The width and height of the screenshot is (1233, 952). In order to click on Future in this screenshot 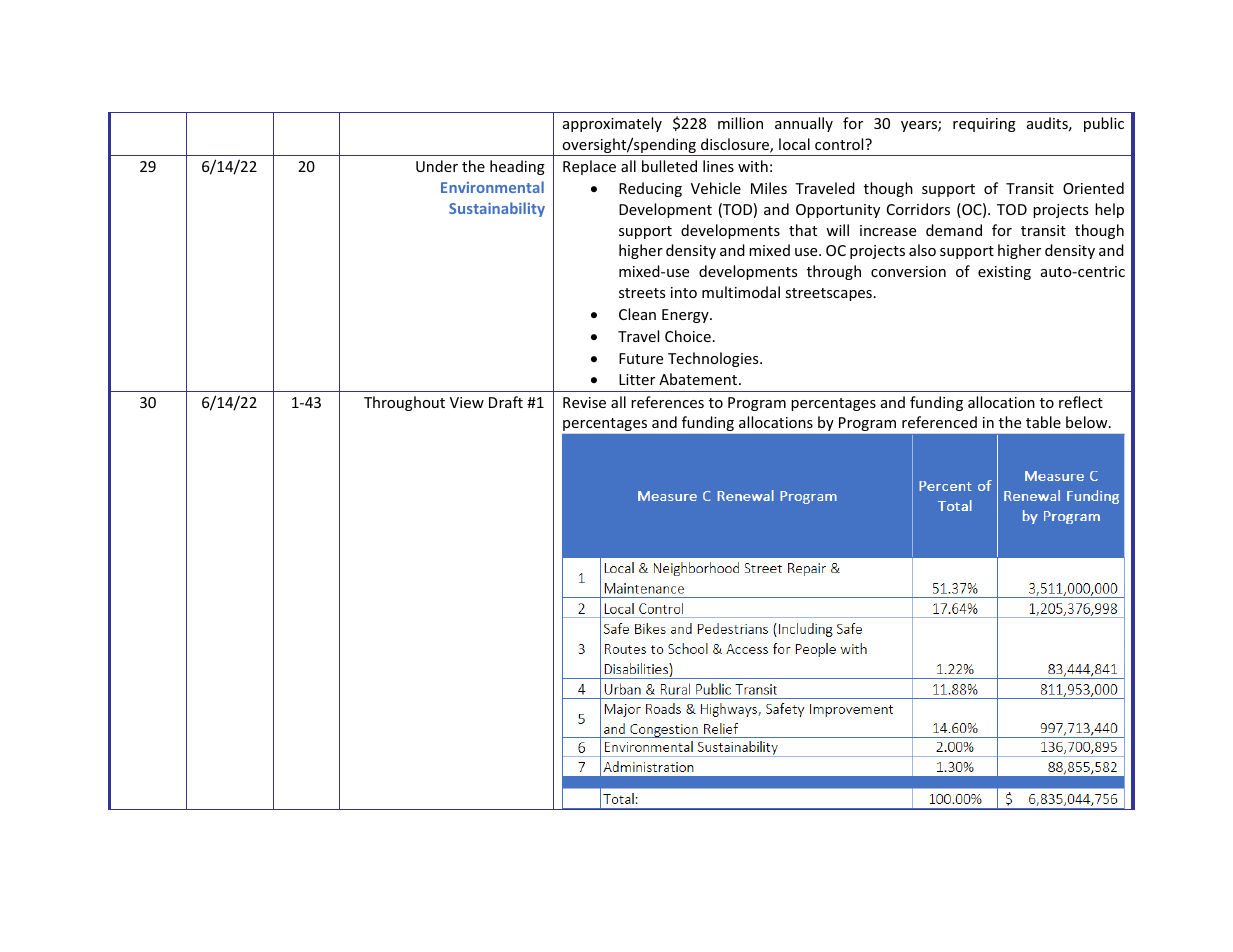, I will do `click(641, 358)`.
